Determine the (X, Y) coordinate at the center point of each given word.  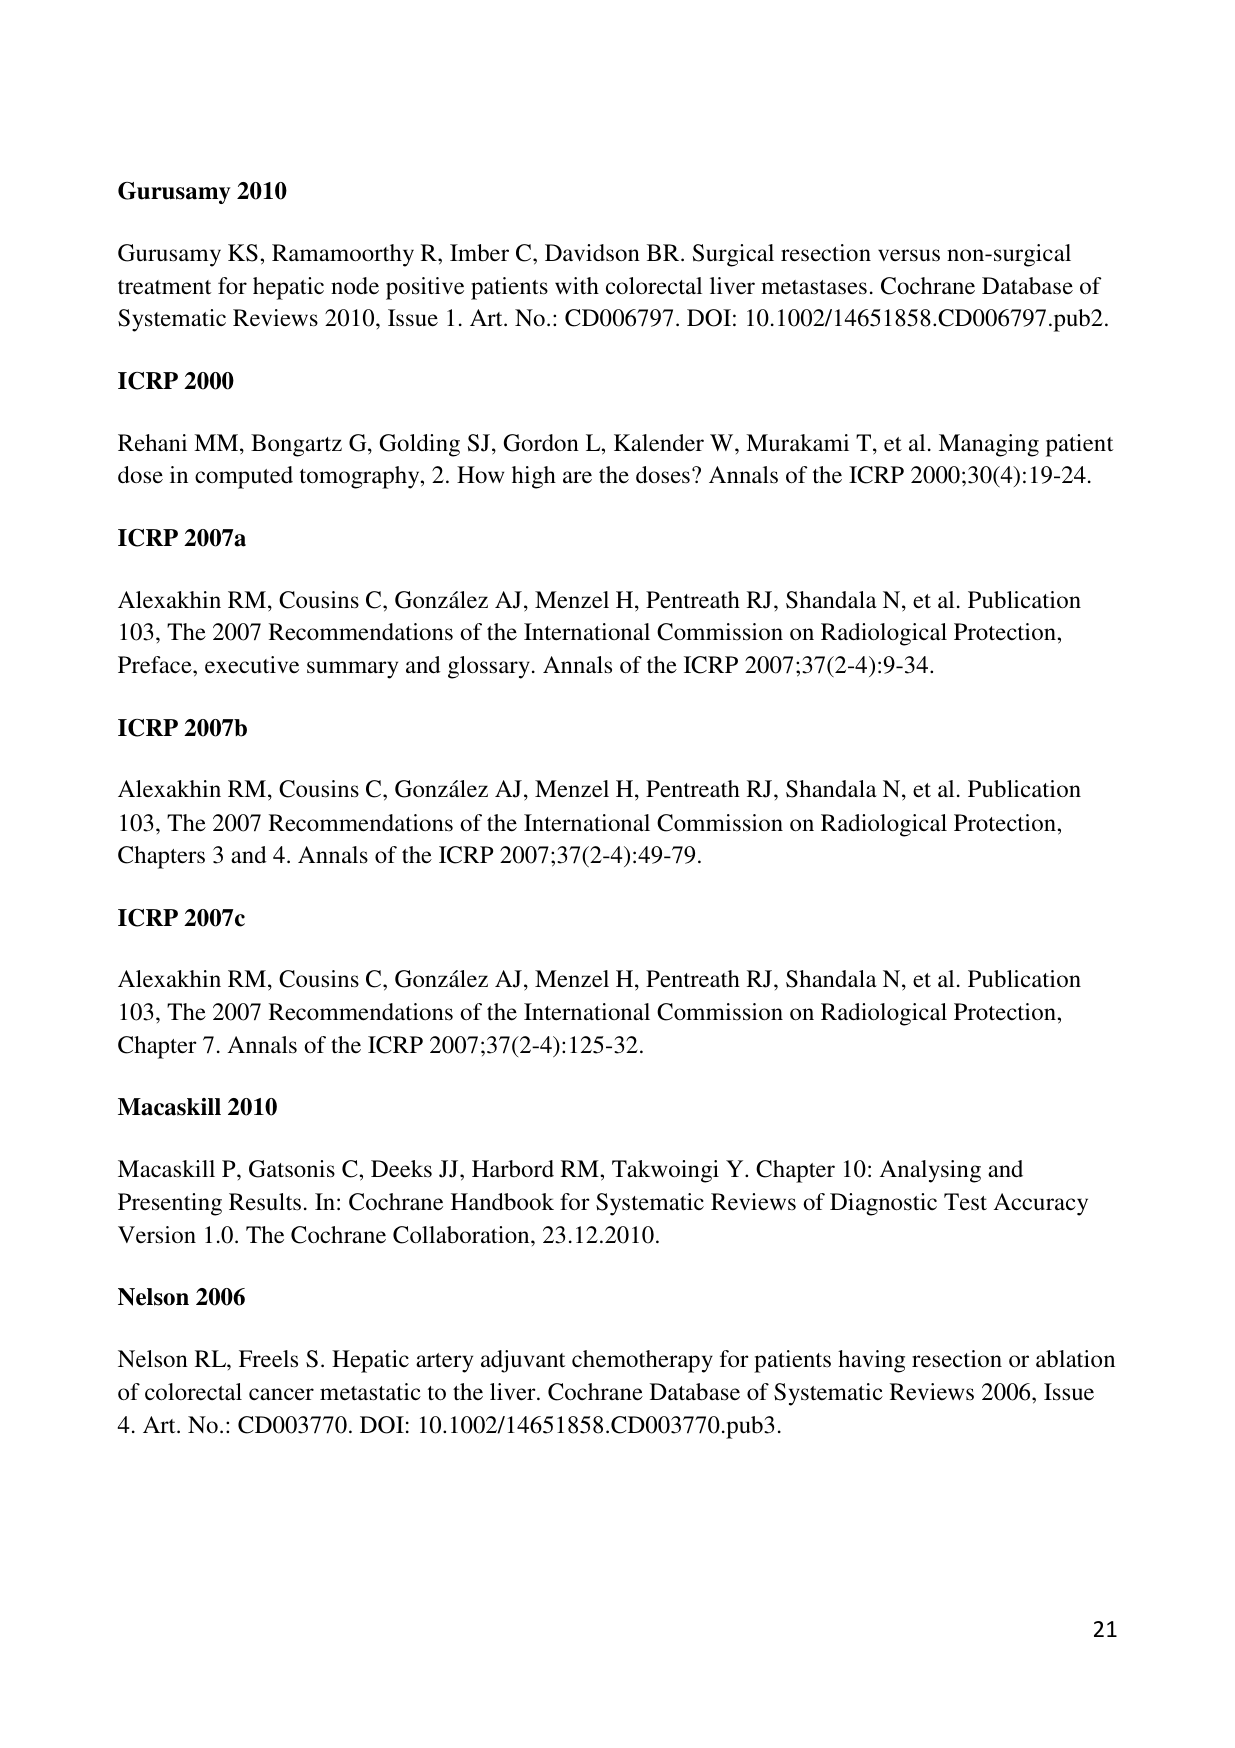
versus (909, 255)
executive (252, 665)
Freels (268, 1359)
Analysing (930, 1171)
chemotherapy (642, 1361)
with (577, 285)
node (355, 286)
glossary (489, 667)
